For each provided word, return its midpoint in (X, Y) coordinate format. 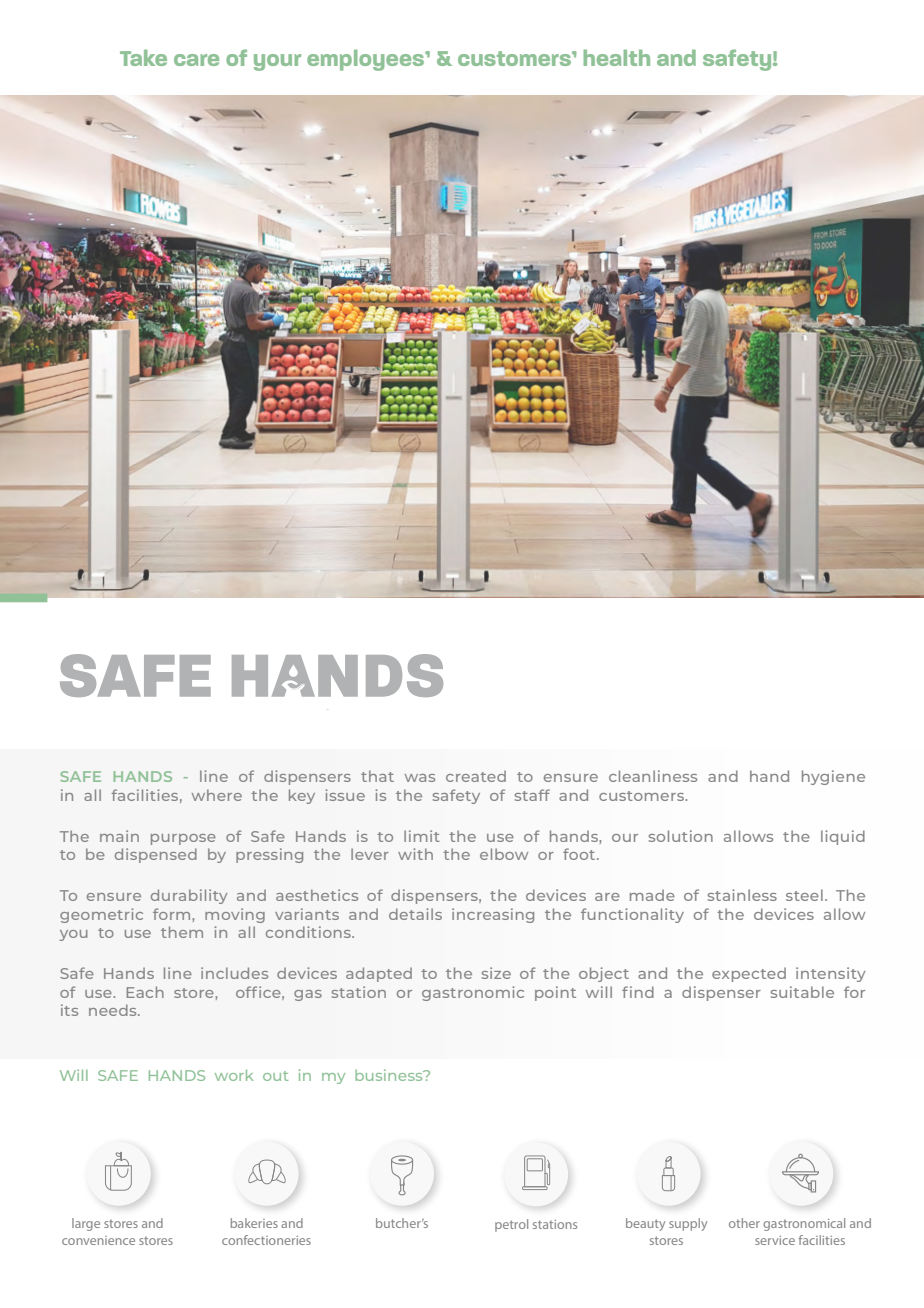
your (277, 62)
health (617, 58)
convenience (98, 1240)
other (744, 1223)
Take (143, 58)
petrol (511, 1225)
